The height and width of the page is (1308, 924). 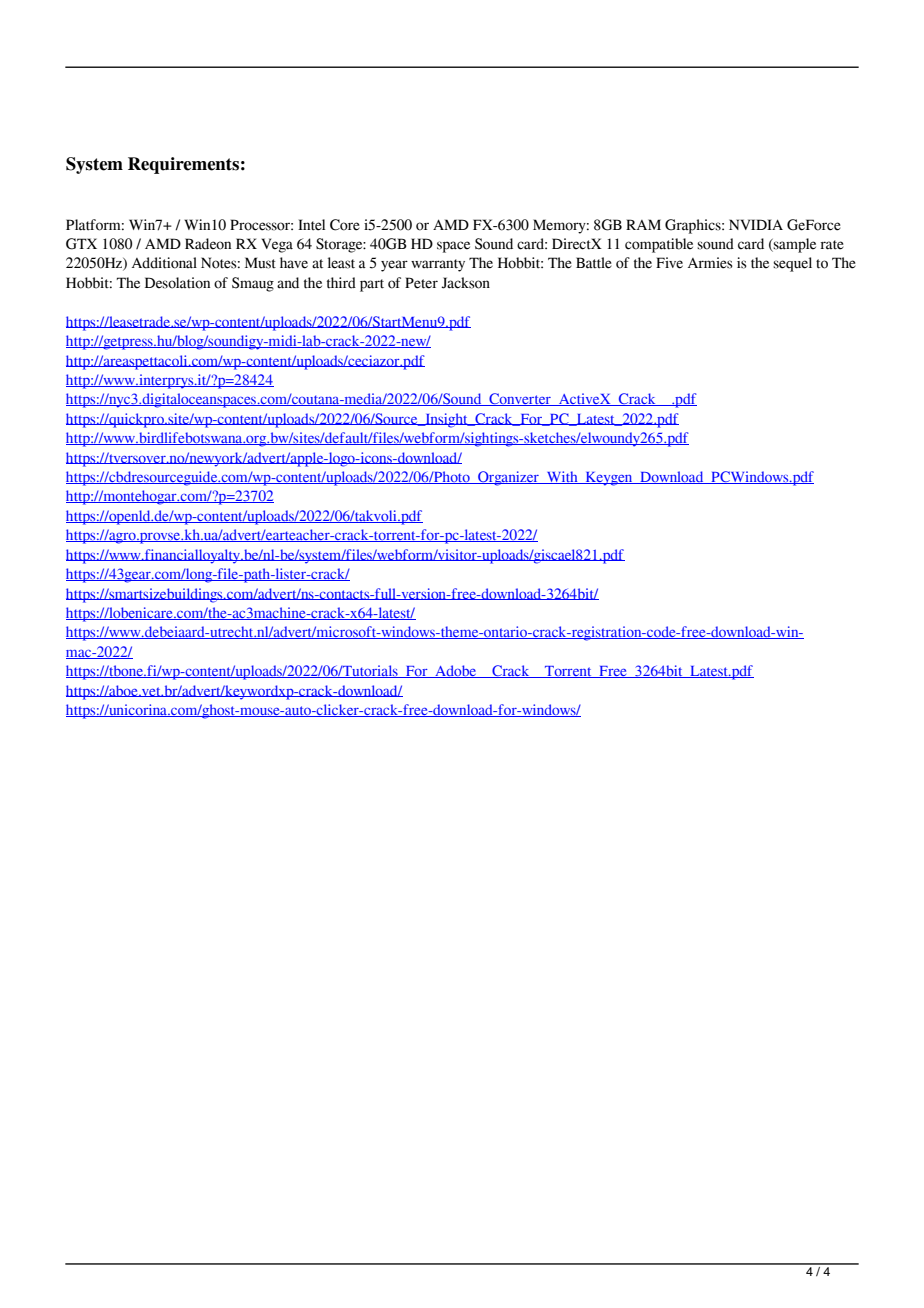 I want to click on Peter, so click(x=421, y=283).
